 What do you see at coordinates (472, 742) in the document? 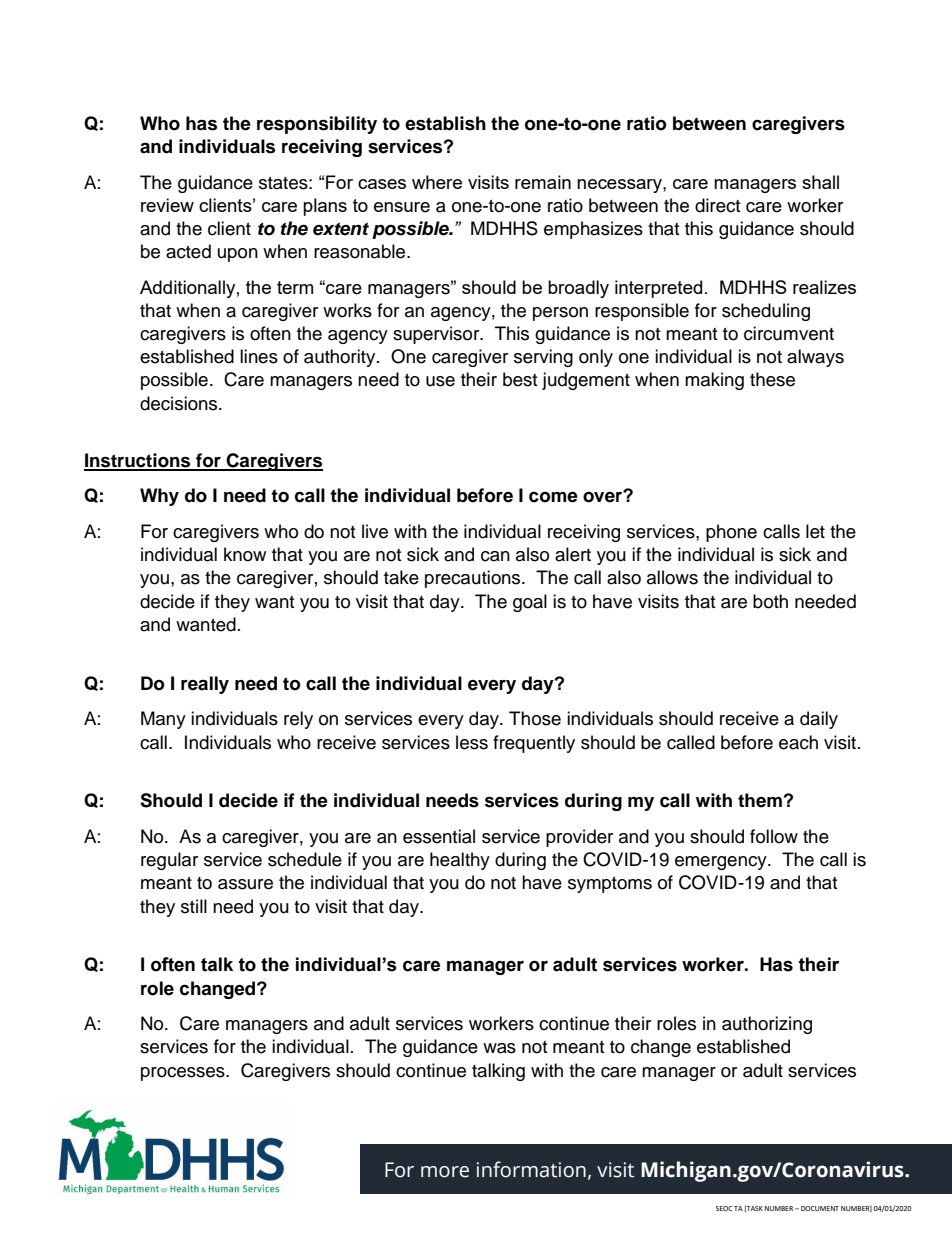
I see `less` at bounding box center [472, 742].
